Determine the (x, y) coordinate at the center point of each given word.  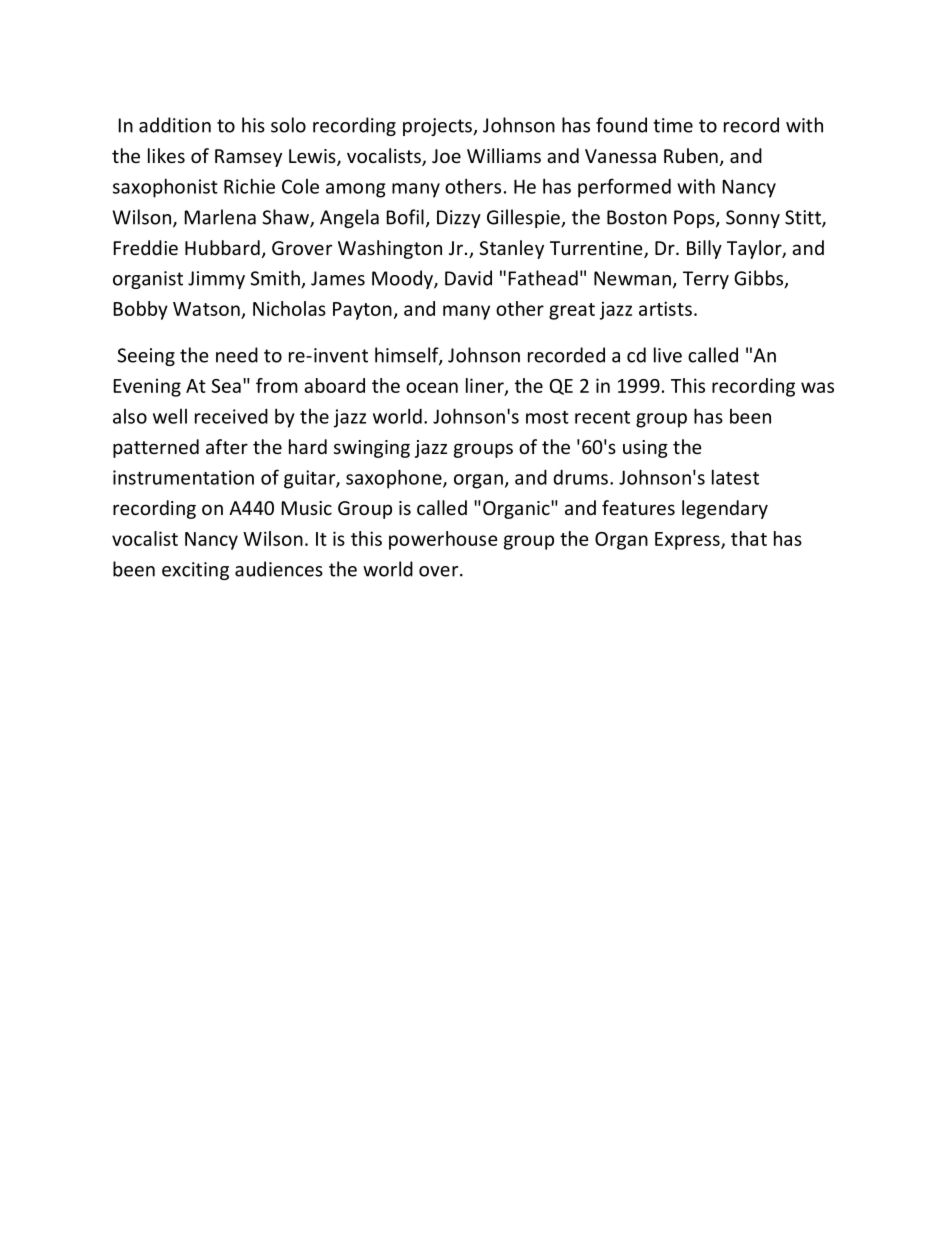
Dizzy (459, 219)
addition (175, 125)
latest (735, 477)
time (673, 125)
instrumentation (183, 477)
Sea (226, 386)
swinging (372, 449)
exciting (195, 571)
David (468, 278)
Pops (695, 219)
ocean (432, 387)
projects (438, 127)
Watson (206, 309)
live (668, 355)
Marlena (220, 217)
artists (665, 308)
